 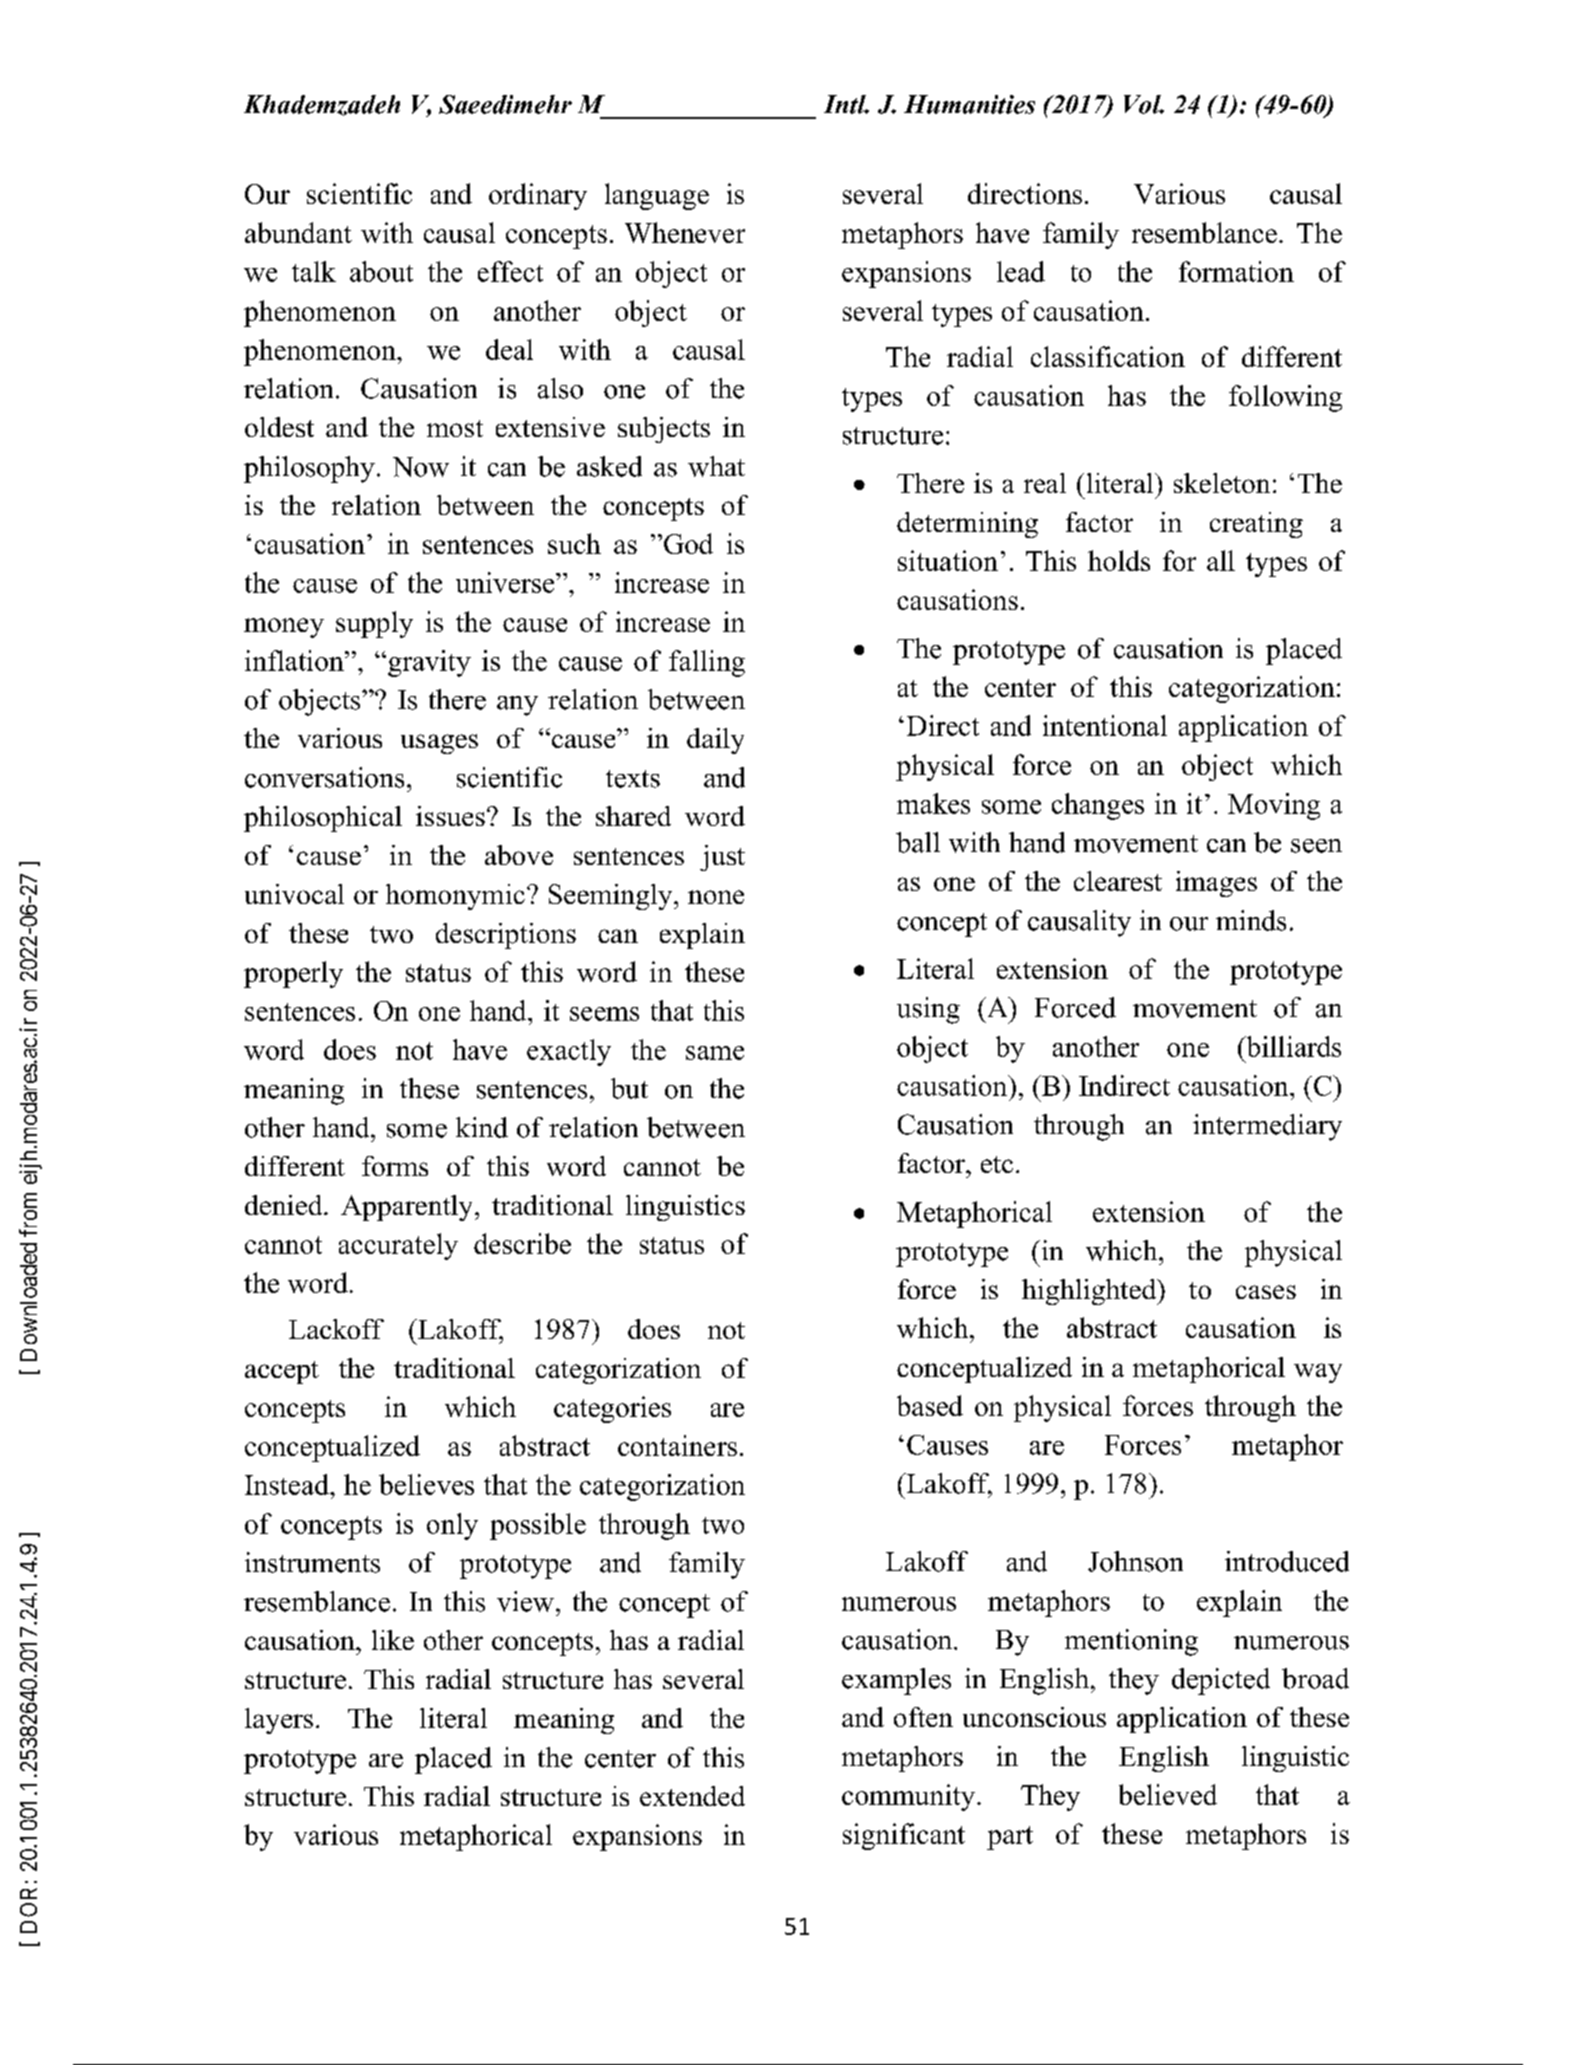 What do you see at coordinates (421, 467) in the screenshot?
I see `Now` at bounding box center [421, 467].
